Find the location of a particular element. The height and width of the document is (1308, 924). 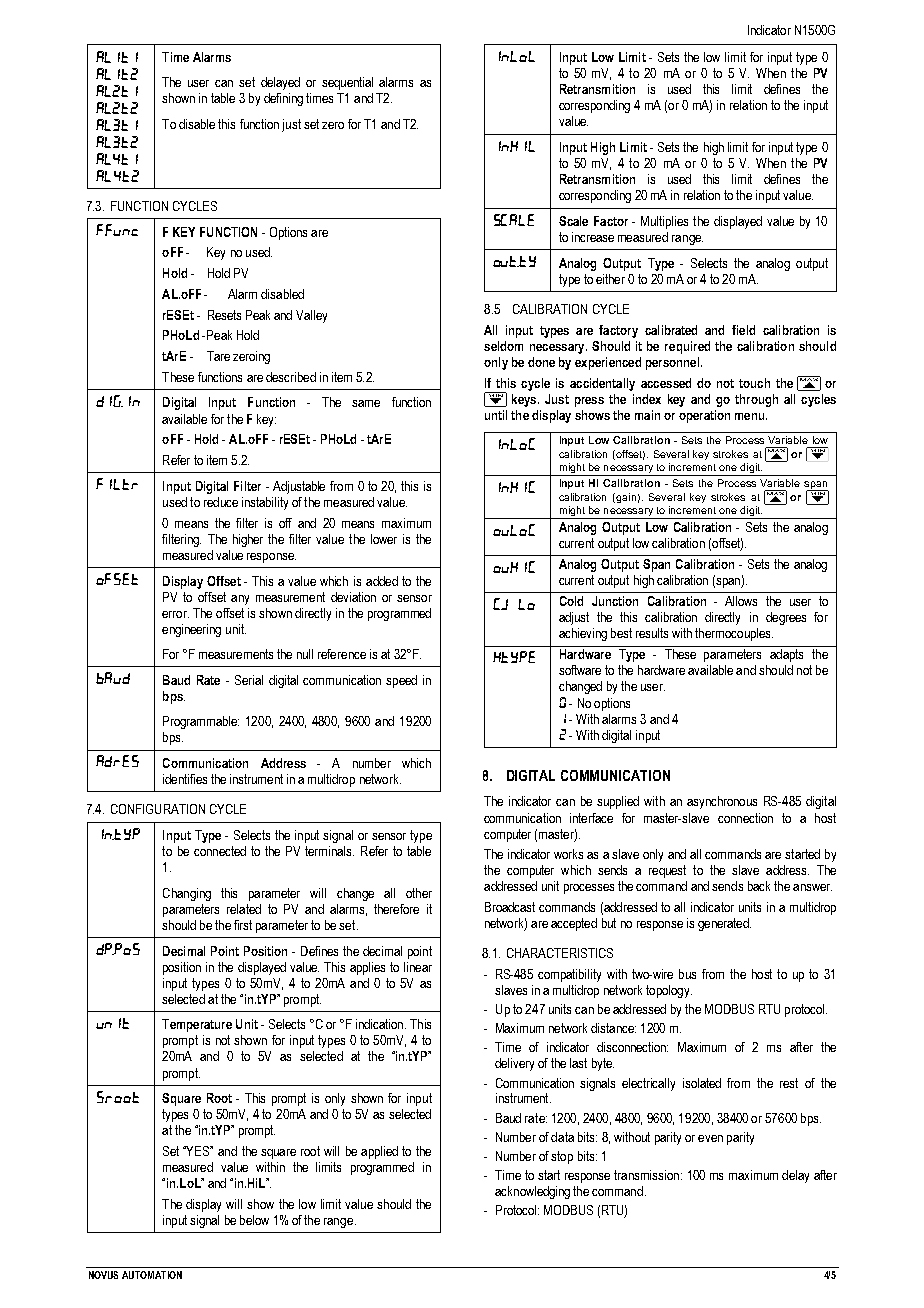

sequential is located at coordinates (347, 83).
